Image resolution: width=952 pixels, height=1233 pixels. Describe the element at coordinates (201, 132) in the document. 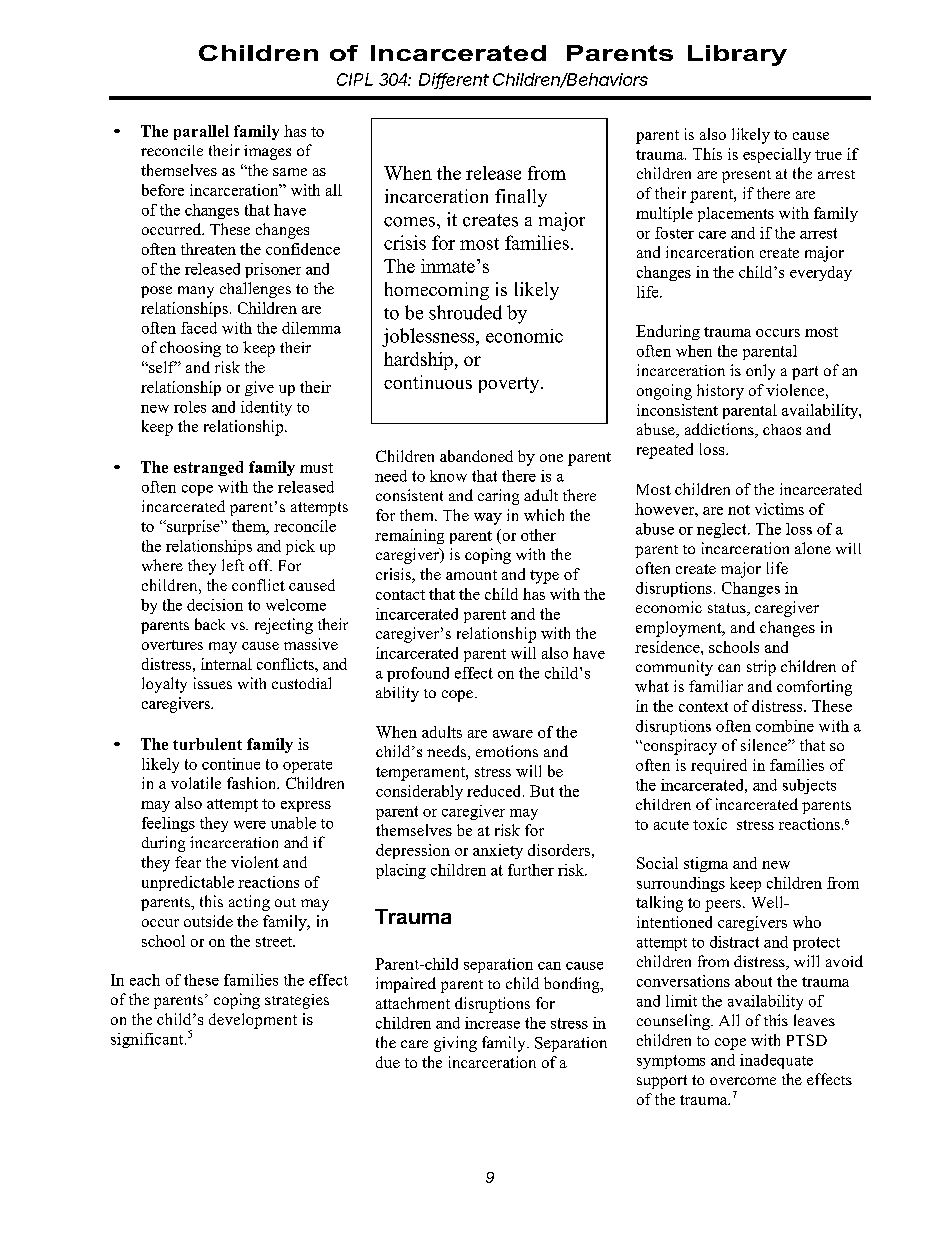

I see `parallel` at that location.
